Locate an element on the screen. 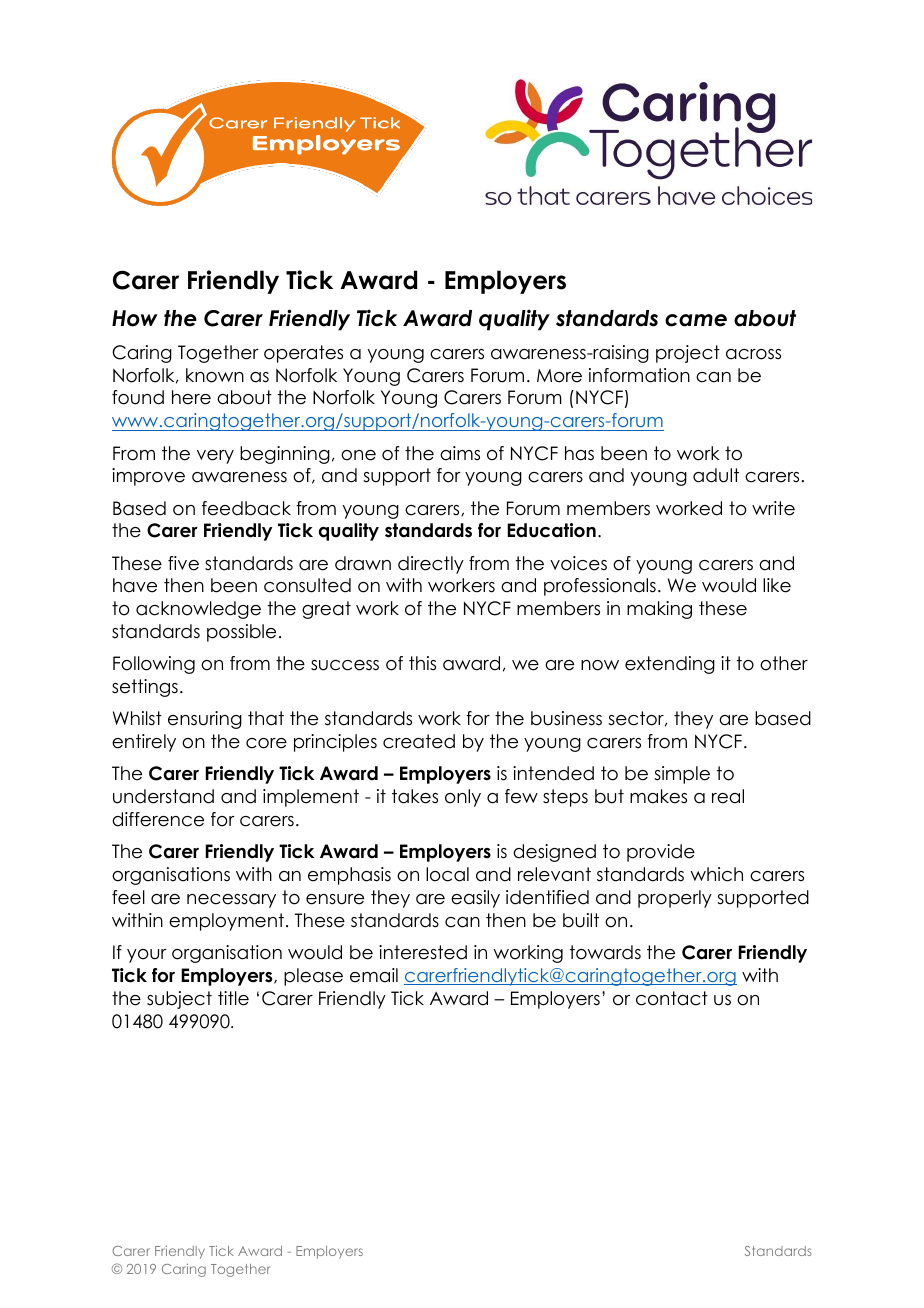  project is located at coordinates (688, 354).
